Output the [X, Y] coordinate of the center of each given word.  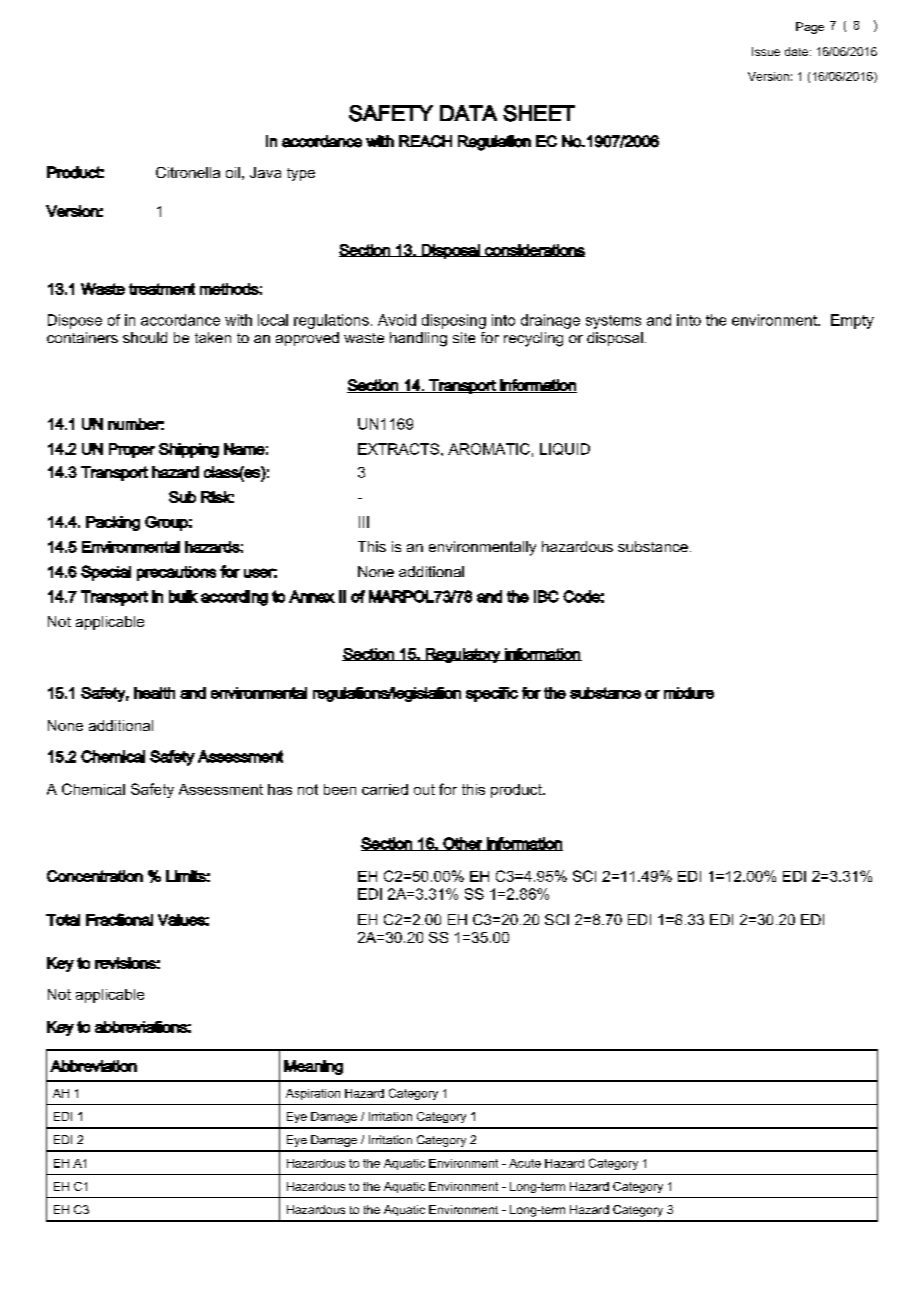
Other [463, 844]
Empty [852, 321]
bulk [183, 596]
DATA [468, 113]
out [424, 789]
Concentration [95, 876]
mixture [689, 693]
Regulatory [463, 655]
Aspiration [313, 1094]
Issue [766, 51]
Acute [525, 1163]
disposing [454, 321]
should [145, 337]
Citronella [188, 172]
